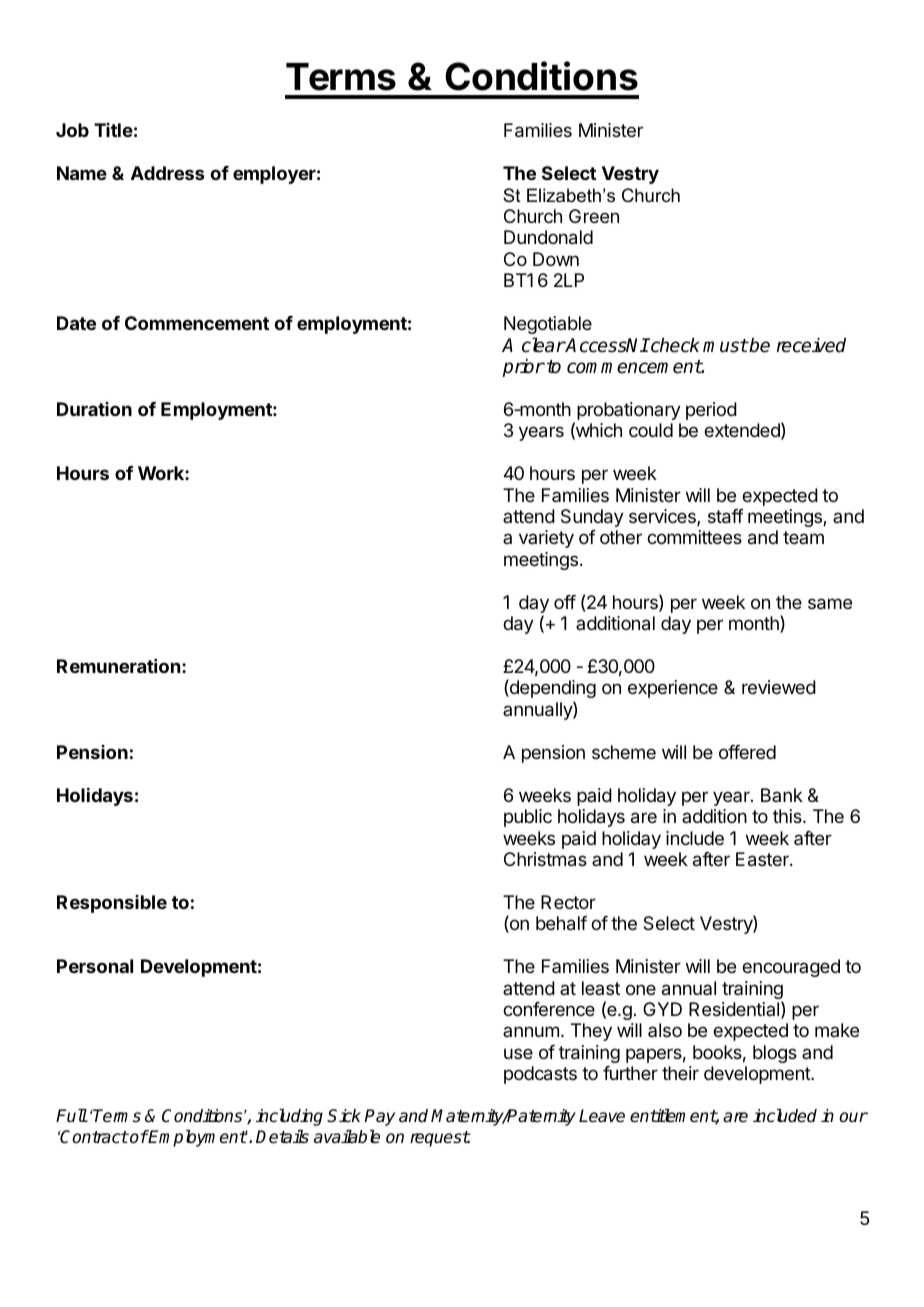 This image has height=1307, width=924. Describe the element at coordinates (556, 259) in the image. I see `Down` at that location.
